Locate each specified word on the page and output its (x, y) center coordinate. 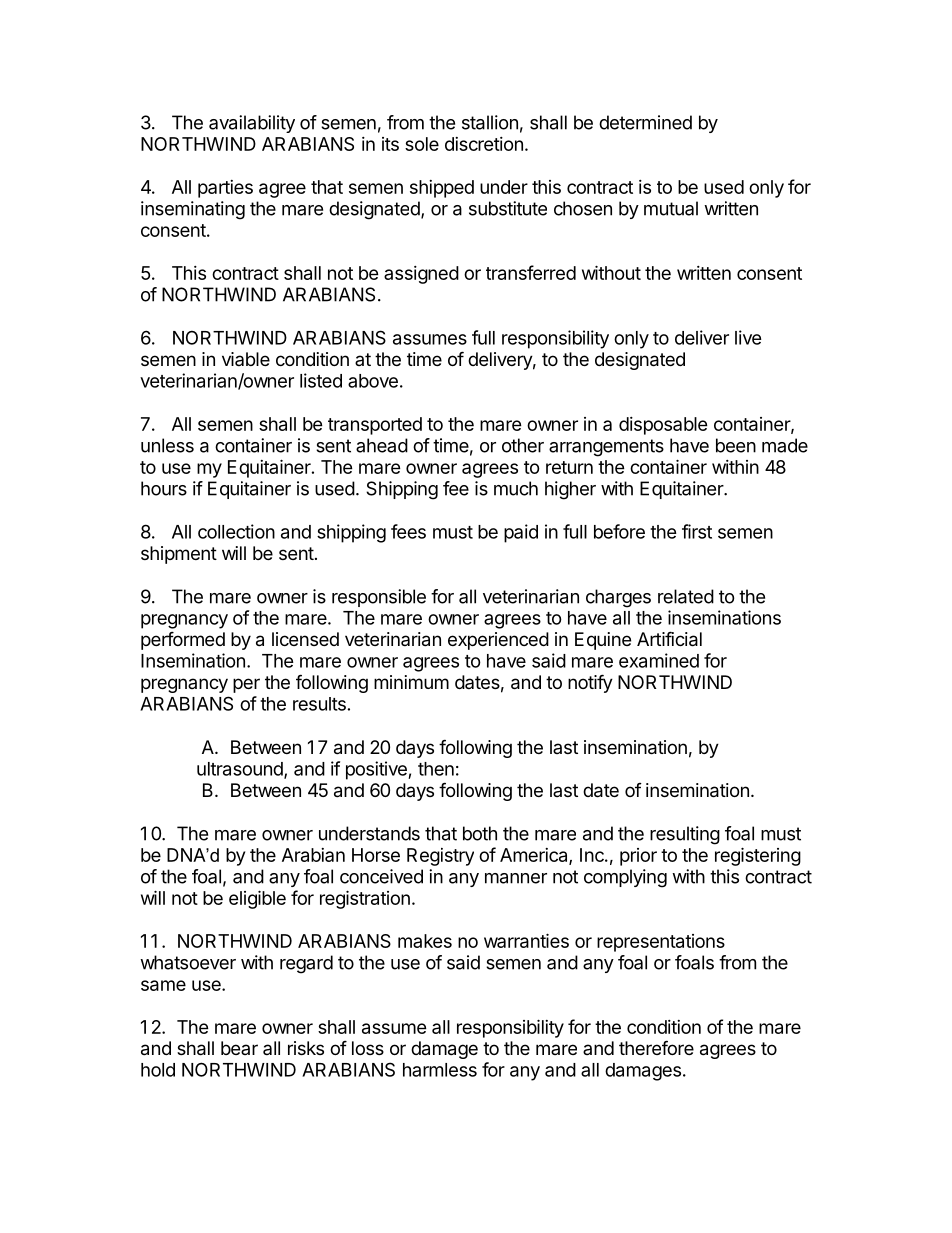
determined (645, 122)
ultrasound (241, 770)
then (436, 769)
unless (167, 445)
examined (659, 660)
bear (239, 1048)
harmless (440, 1070)
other (523, 445)
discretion (484, 144)
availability (252, 124)
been (736, 445)
